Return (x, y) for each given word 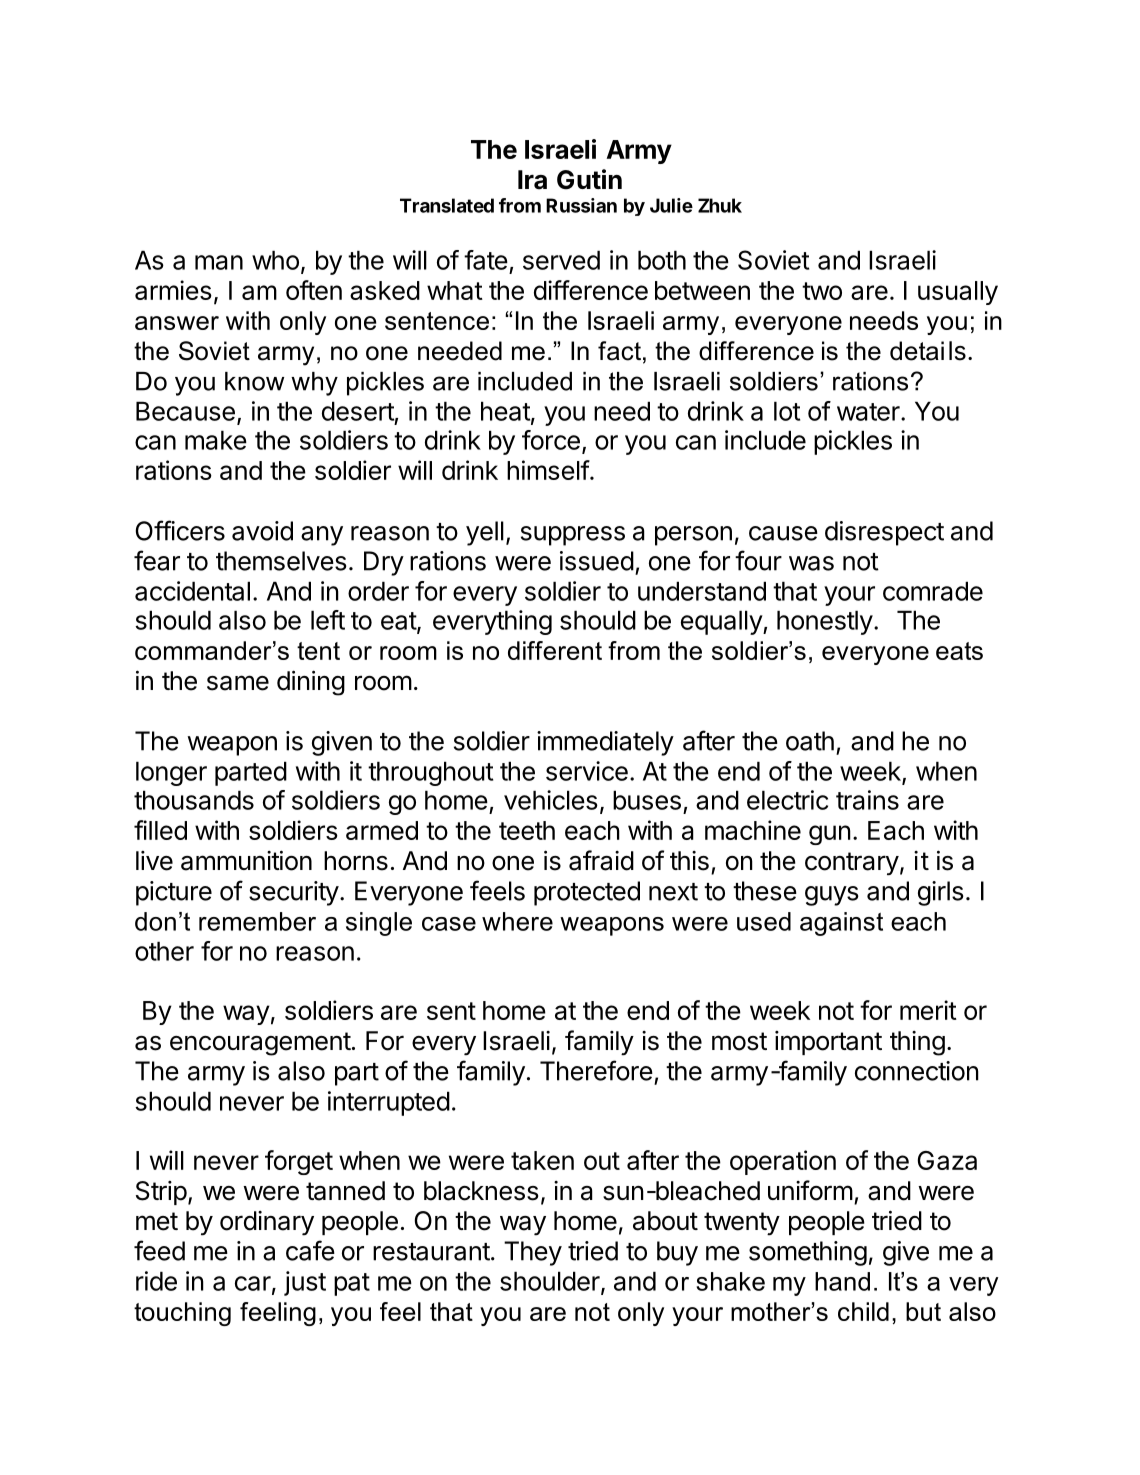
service (587, 771)
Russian (581, 205)
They (533, 1253)
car (253, 1283)
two (822, 291)
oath (810, 741)
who (275, 260)
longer (171, 773)
